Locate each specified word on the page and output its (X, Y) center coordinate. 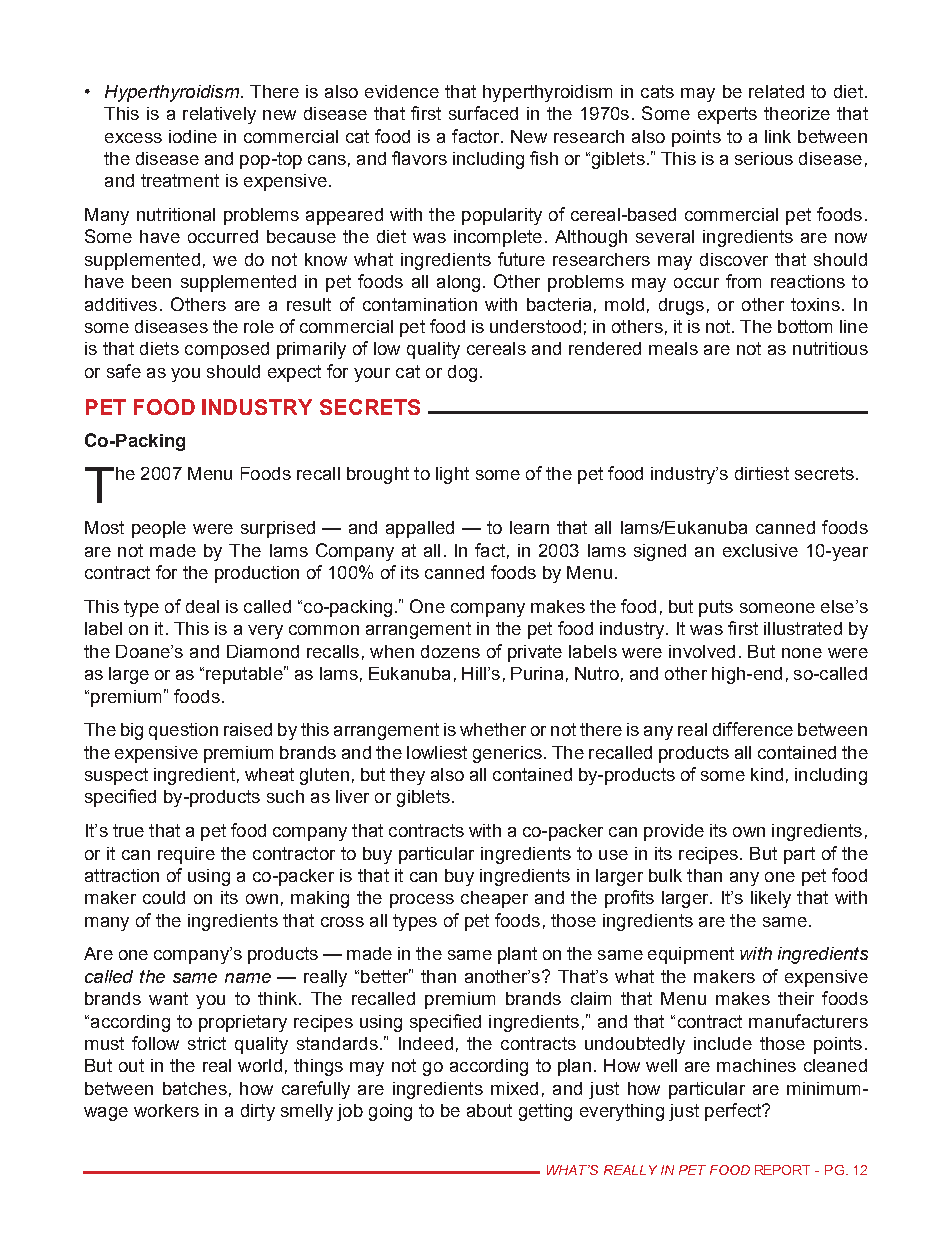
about (489, 1110)
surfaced (483, 113)
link (778, 136)
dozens (450, 651)
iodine (193, 136)
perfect (734, 1112)
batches (195, 1088)
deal (202, 606)
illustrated (803, 628)
